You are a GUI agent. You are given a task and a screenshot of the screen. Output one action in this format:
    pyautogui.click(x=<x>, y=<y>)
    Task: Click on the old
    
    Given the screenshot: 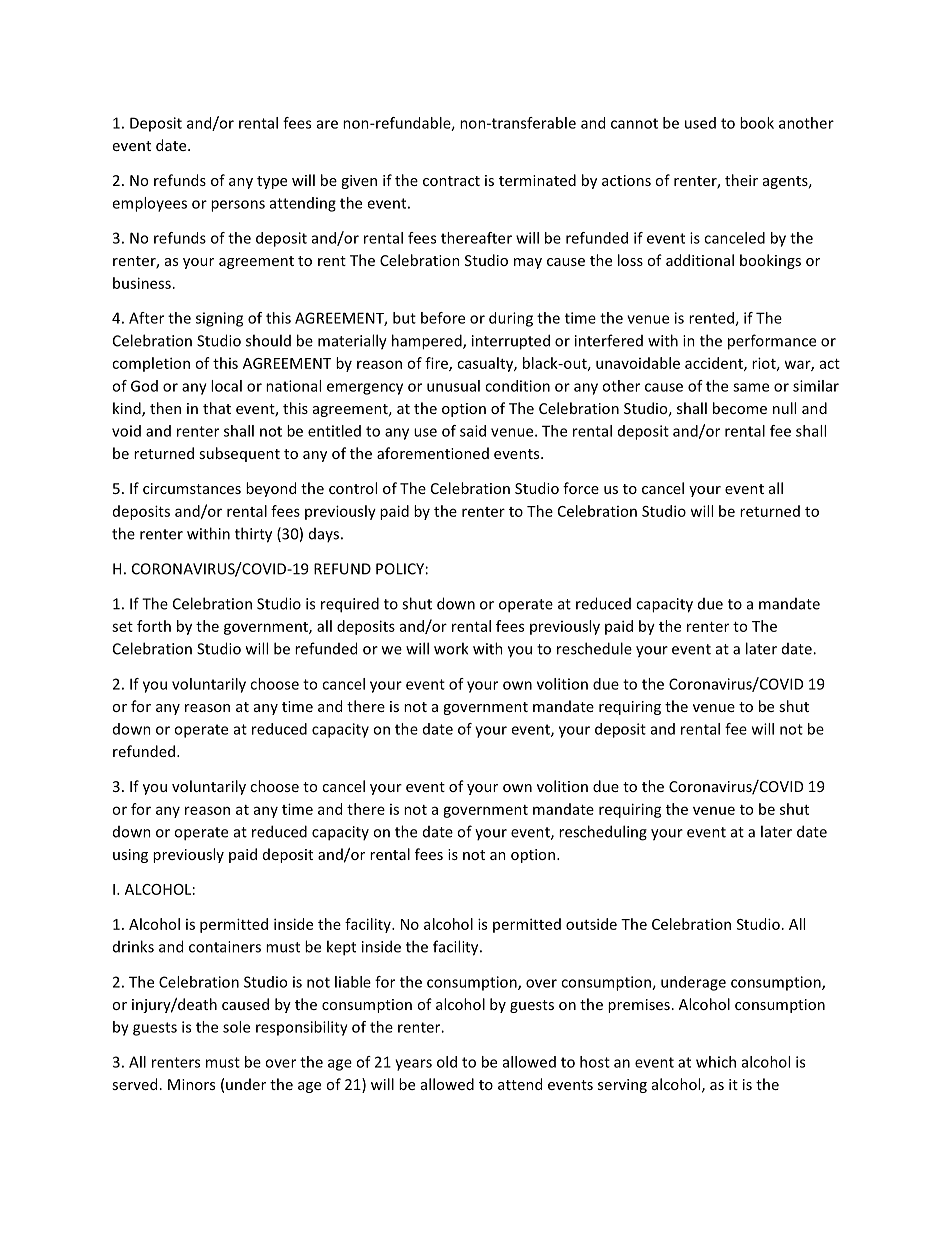 What is the action you would take?
    pyautogui.click(x=447, y=1062)
